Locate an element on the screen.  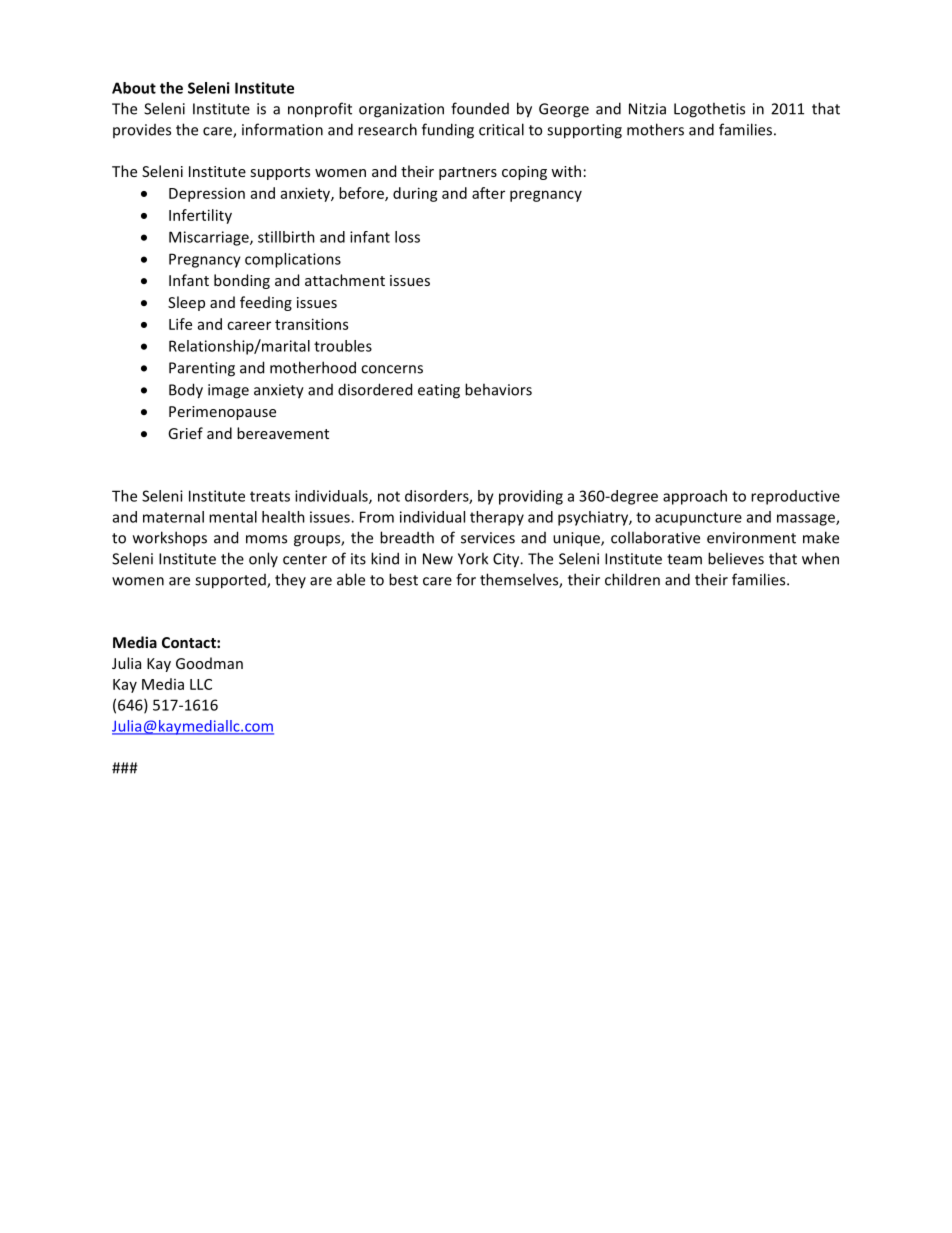
loss is located at coordinates (407, 237).
